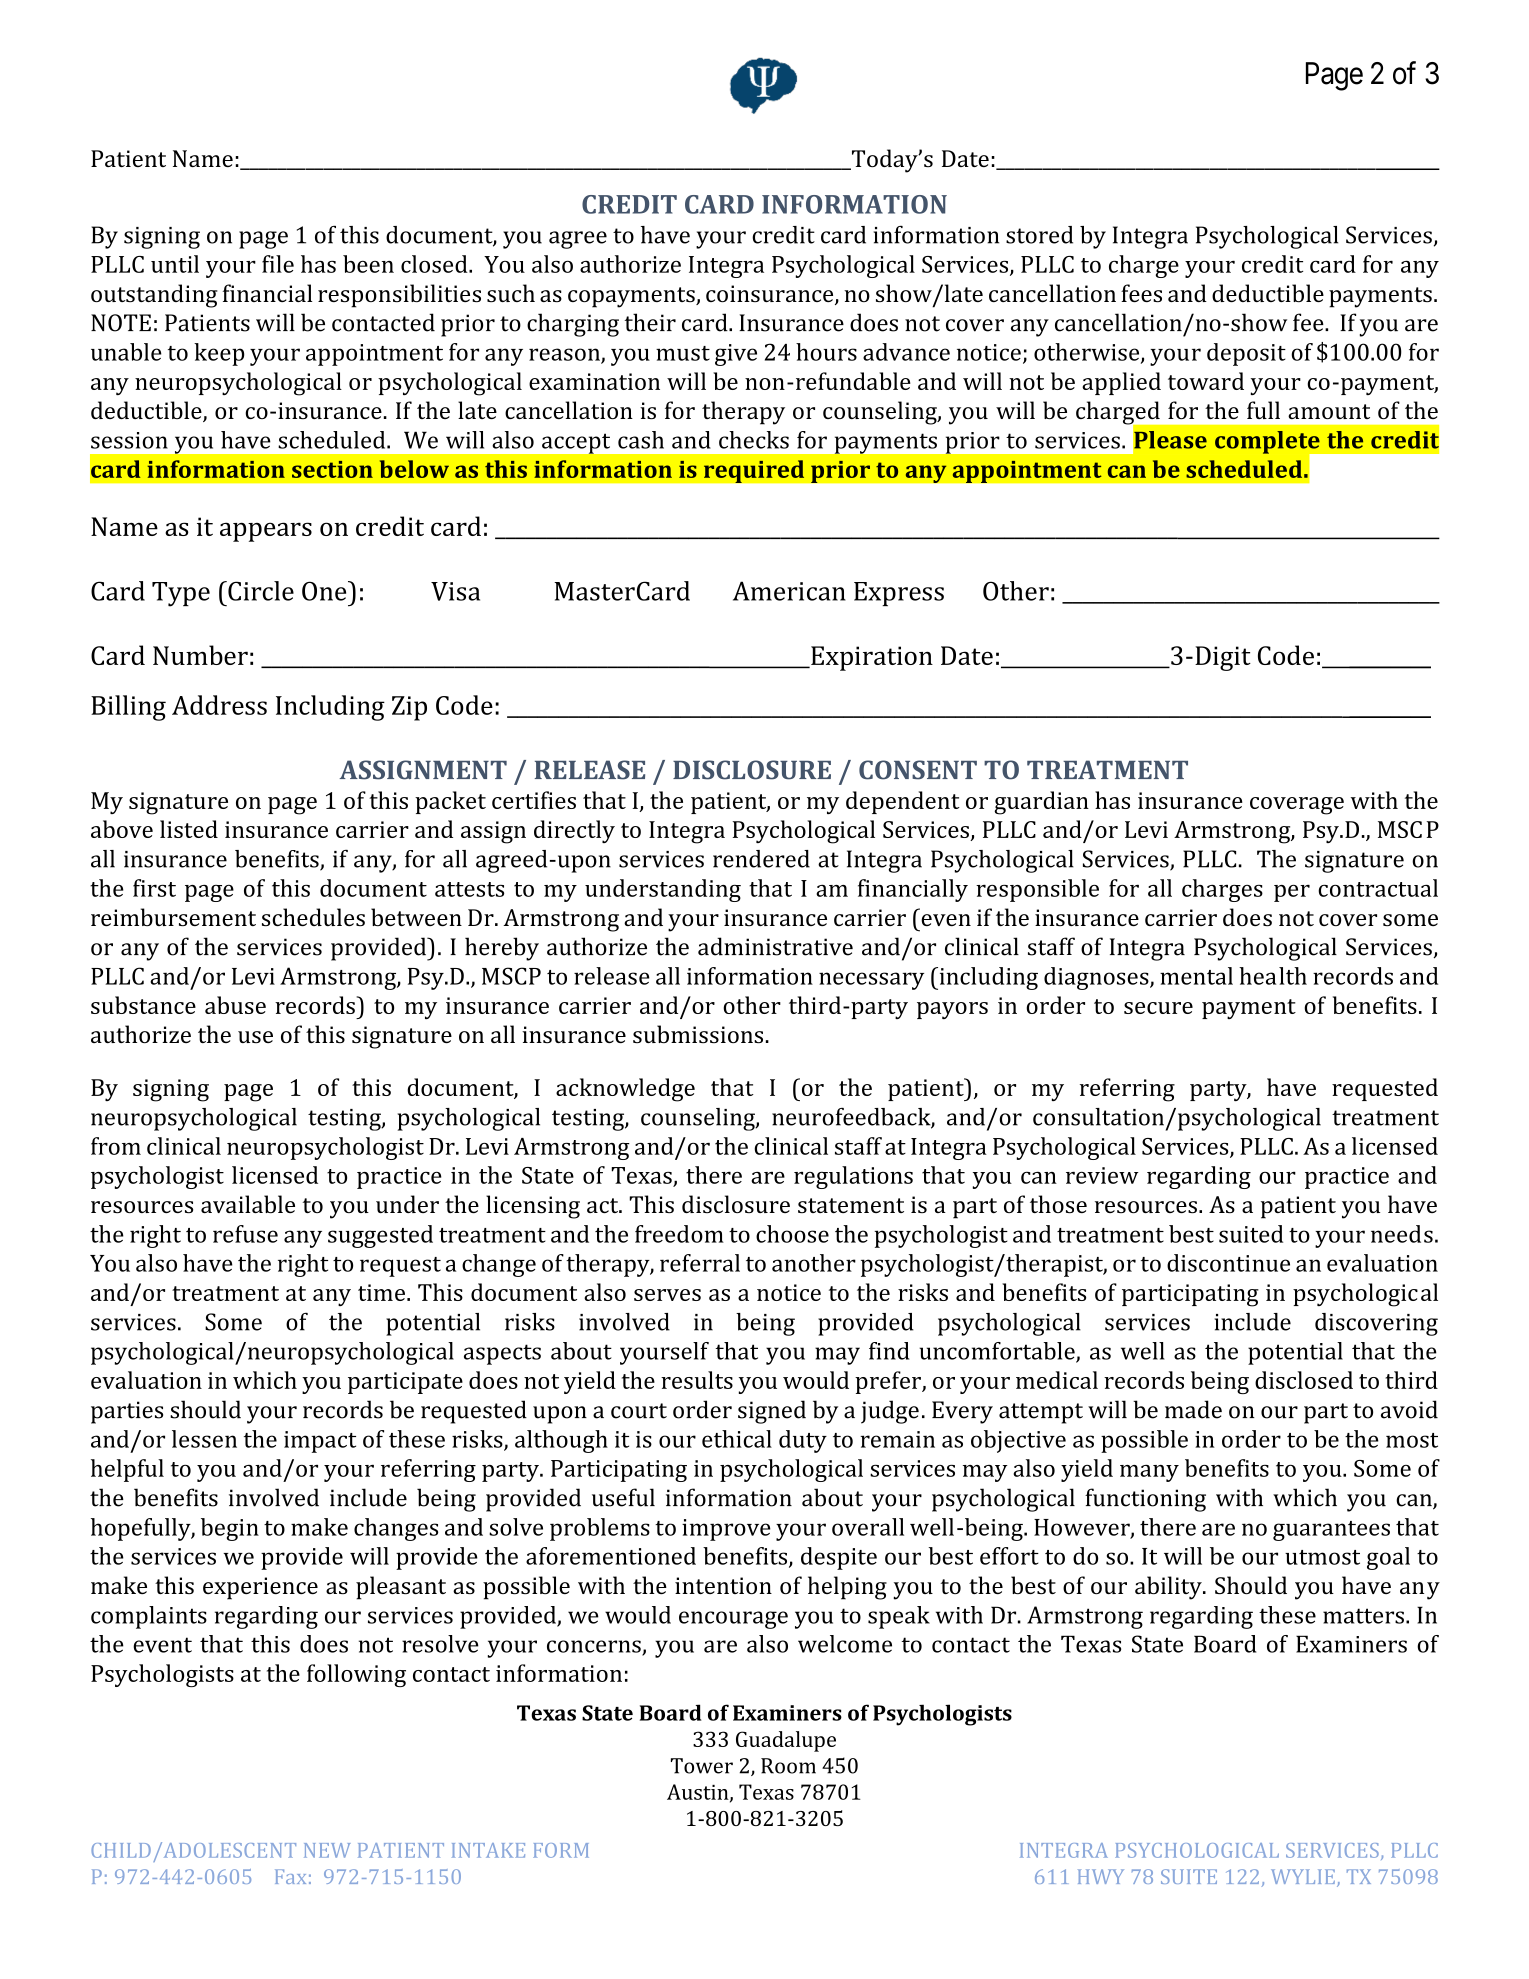  I want to click on secure, so click(1158, 1008).
